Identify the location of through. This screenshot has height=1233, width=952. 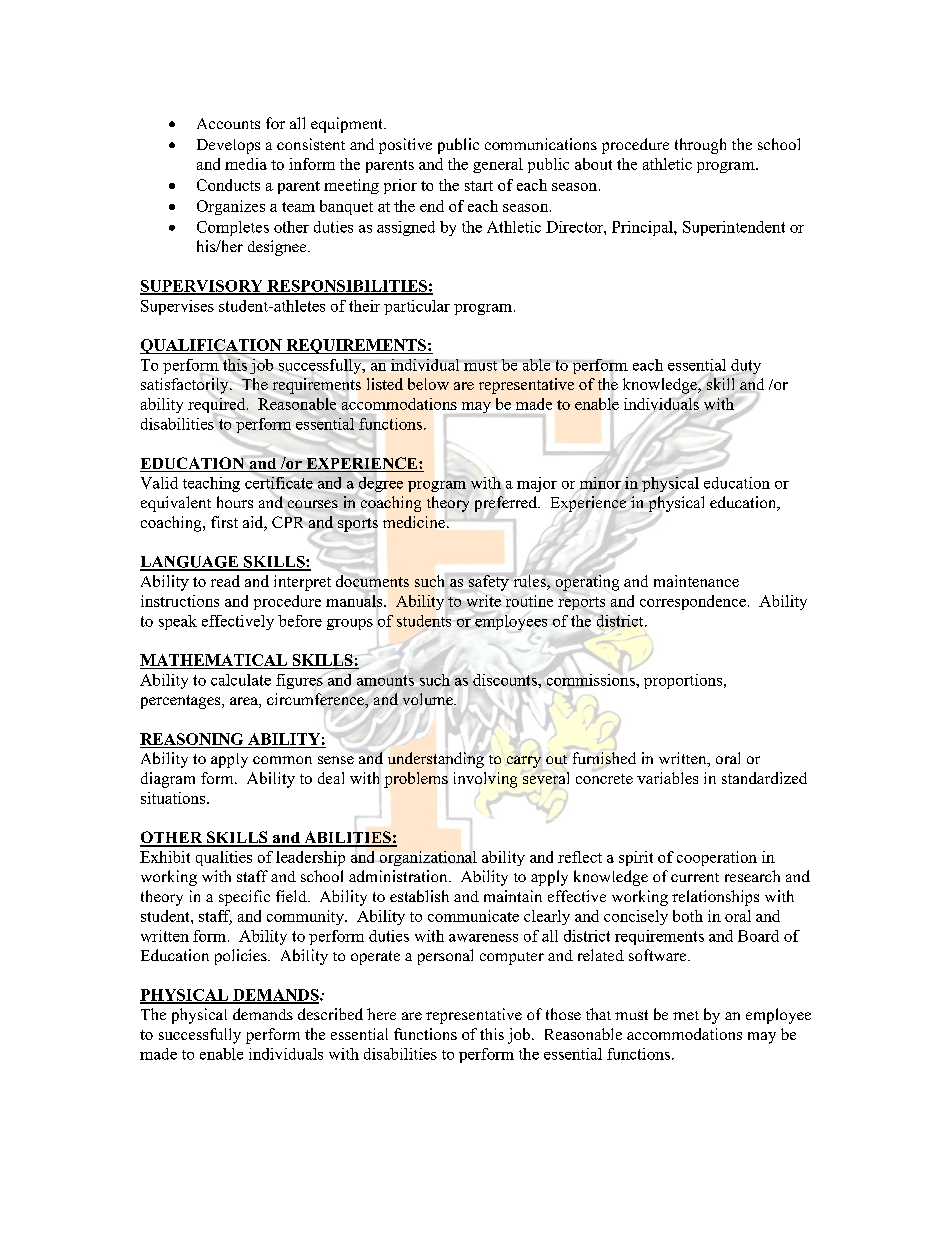
(700, 146).
